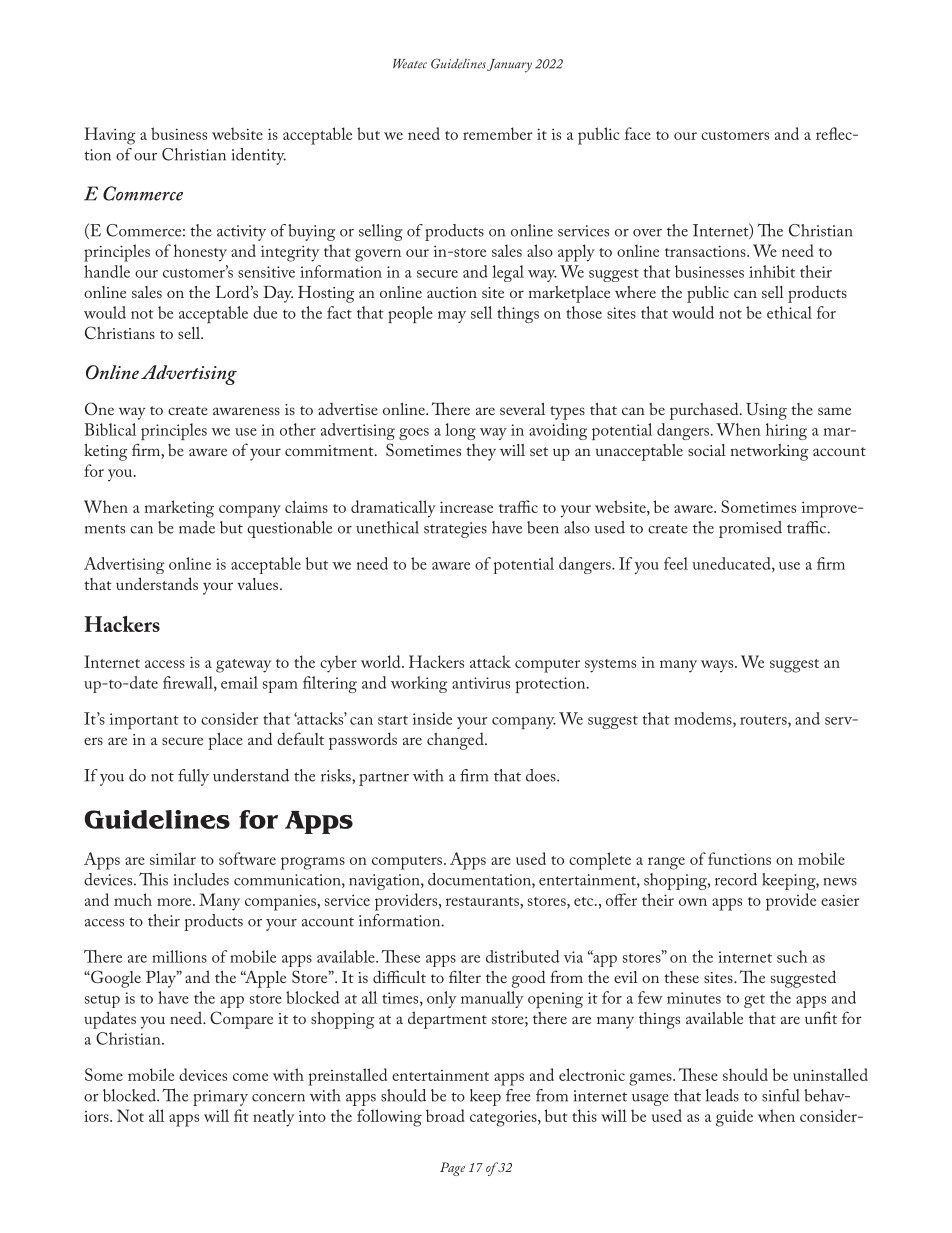 The width and height of the page is (952, 1233). What do you see at coordinates (481, 683) in the page?
I see `antivirus` at bounding box center [481, 683].
